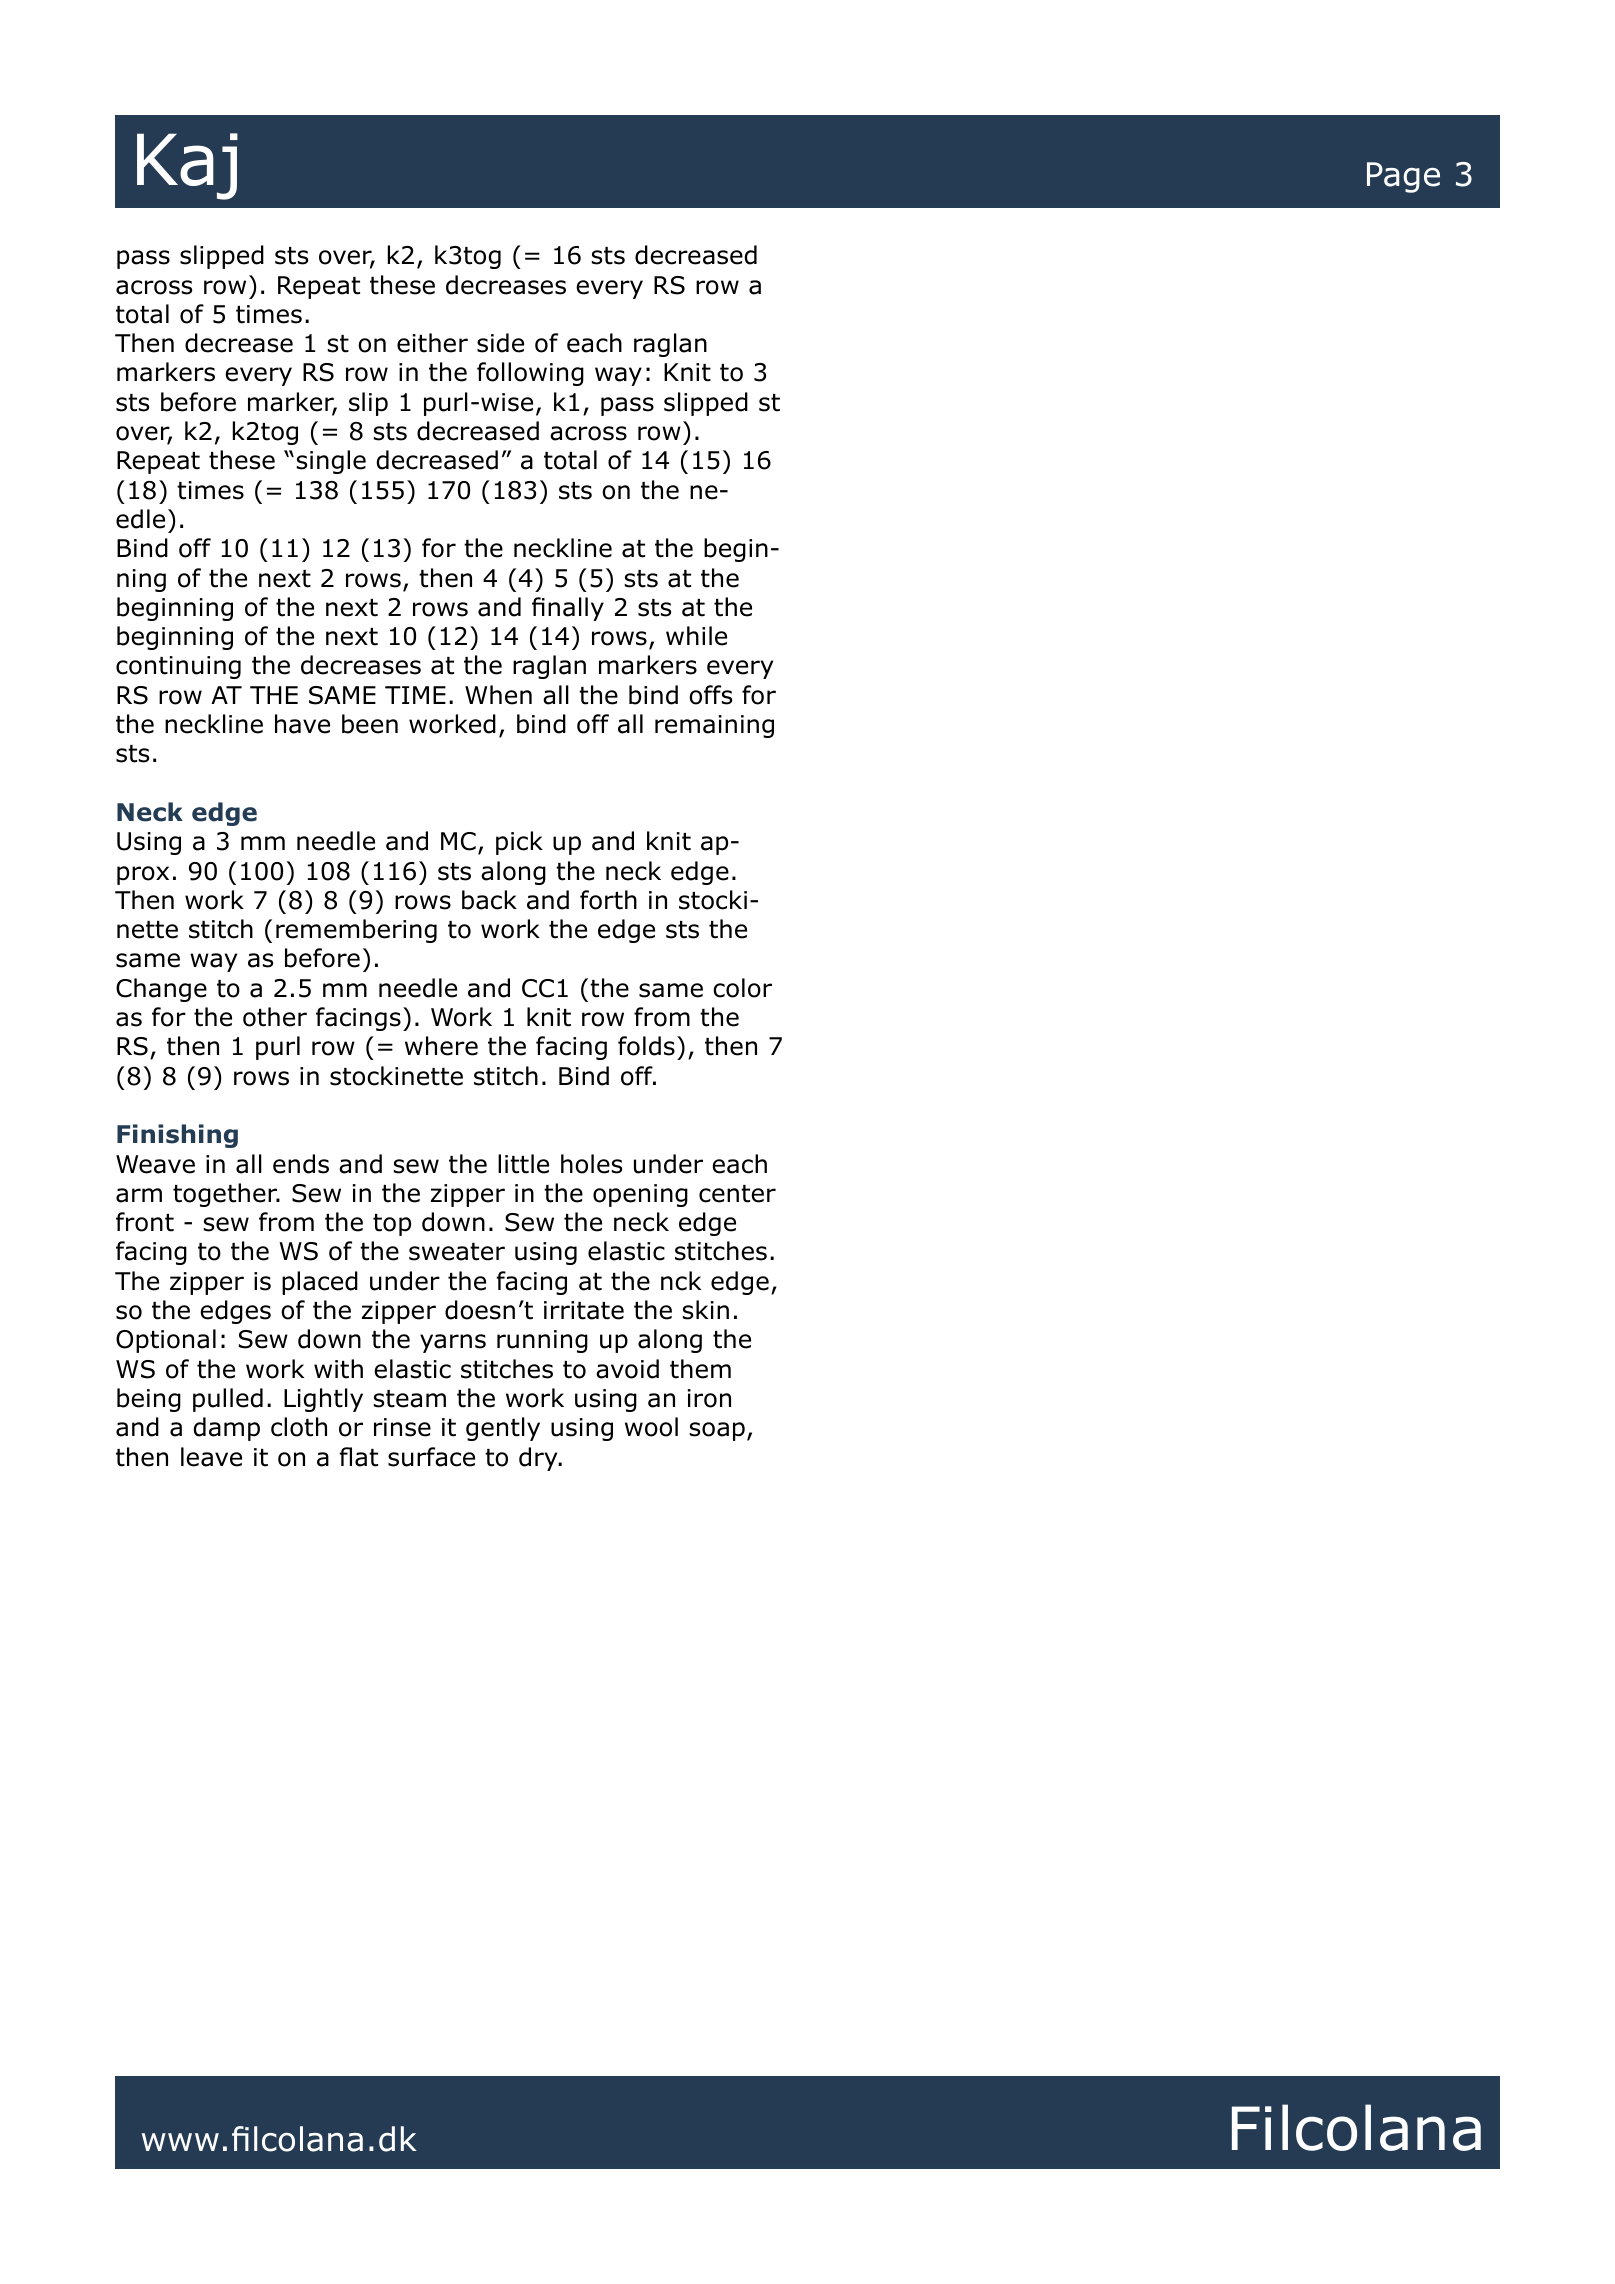 Image resolution: width=1615 pixels, height=2284 pixels. What do you see at coordinates (432, 343) in the screenshot?
I see `either` at bounding box center [432, 343].
